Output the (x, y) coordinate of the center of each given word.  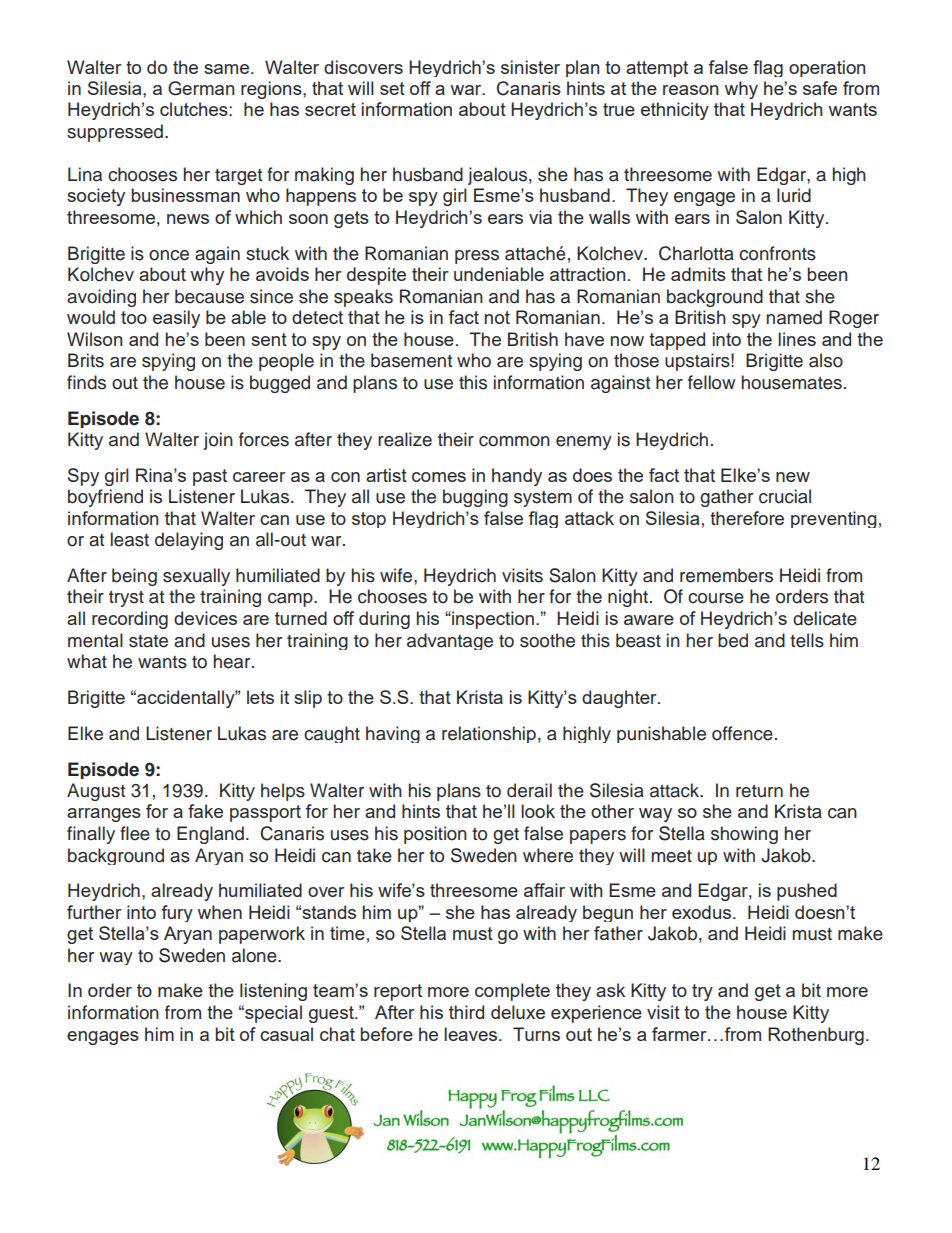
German (201, 88)
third (466, 1012)
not (497, 317)
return (759, 791)
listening (273, 992)
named (794, 317)
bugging (475, 498)
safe (820, 88)
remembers (726, 575)
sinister (530, 67)
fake (205, 811)
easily (176, 319)
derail (529, 790)
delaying (189, 541)
